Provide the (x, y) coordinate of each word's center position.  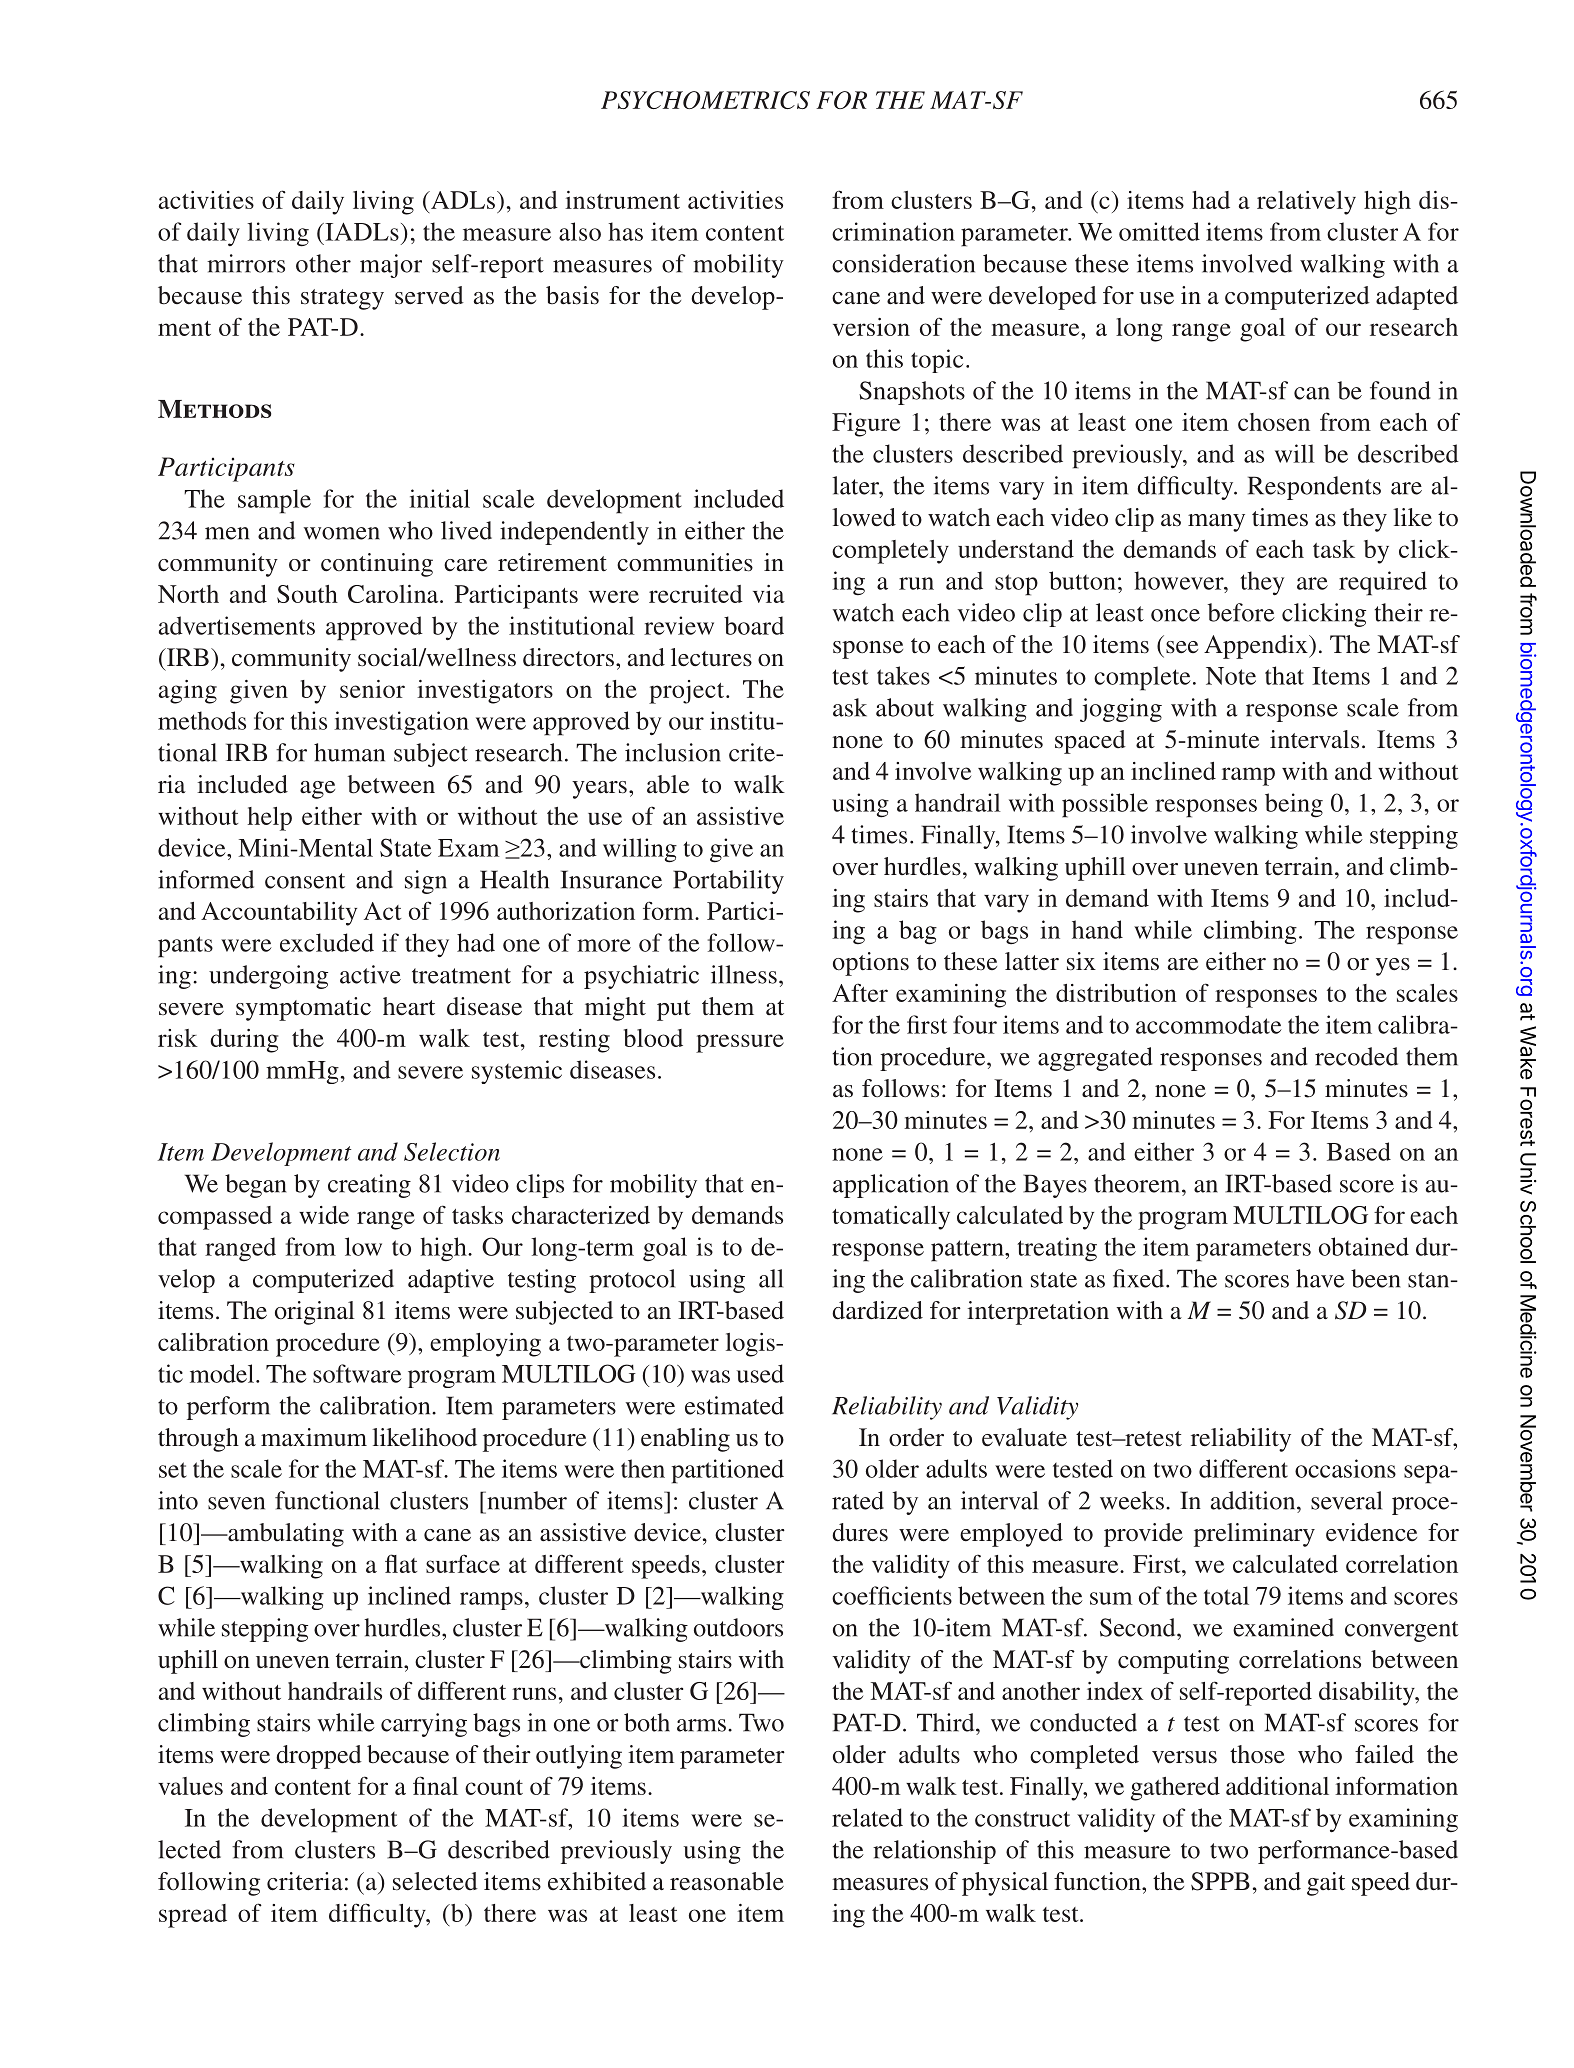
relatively (1306, 203)
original (315, 1313)
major (391, 266)
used (760, 1373)
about (905, 707)
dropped (319, 1757)
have (1320, 1278)
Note (1231, 676)
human (349, 752)
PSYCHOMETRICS (705, 100)
